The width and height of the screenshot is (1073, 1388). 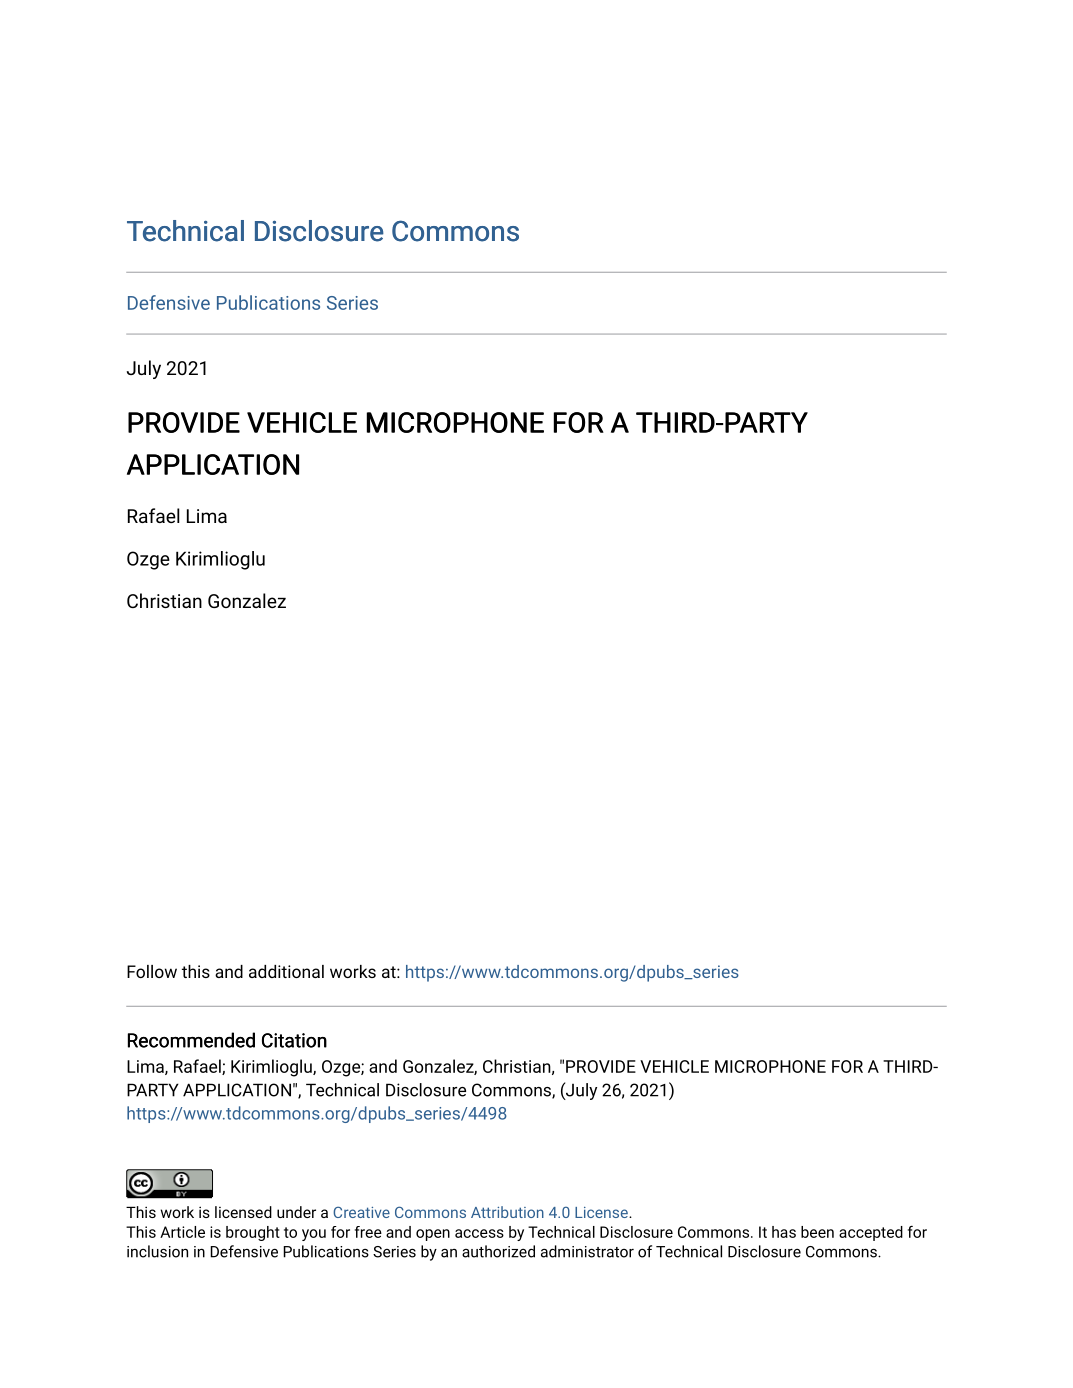 What do you see at coordinates (296, 1212) in the screenshot?
I see `under` at bounding box center [296, 1212].
